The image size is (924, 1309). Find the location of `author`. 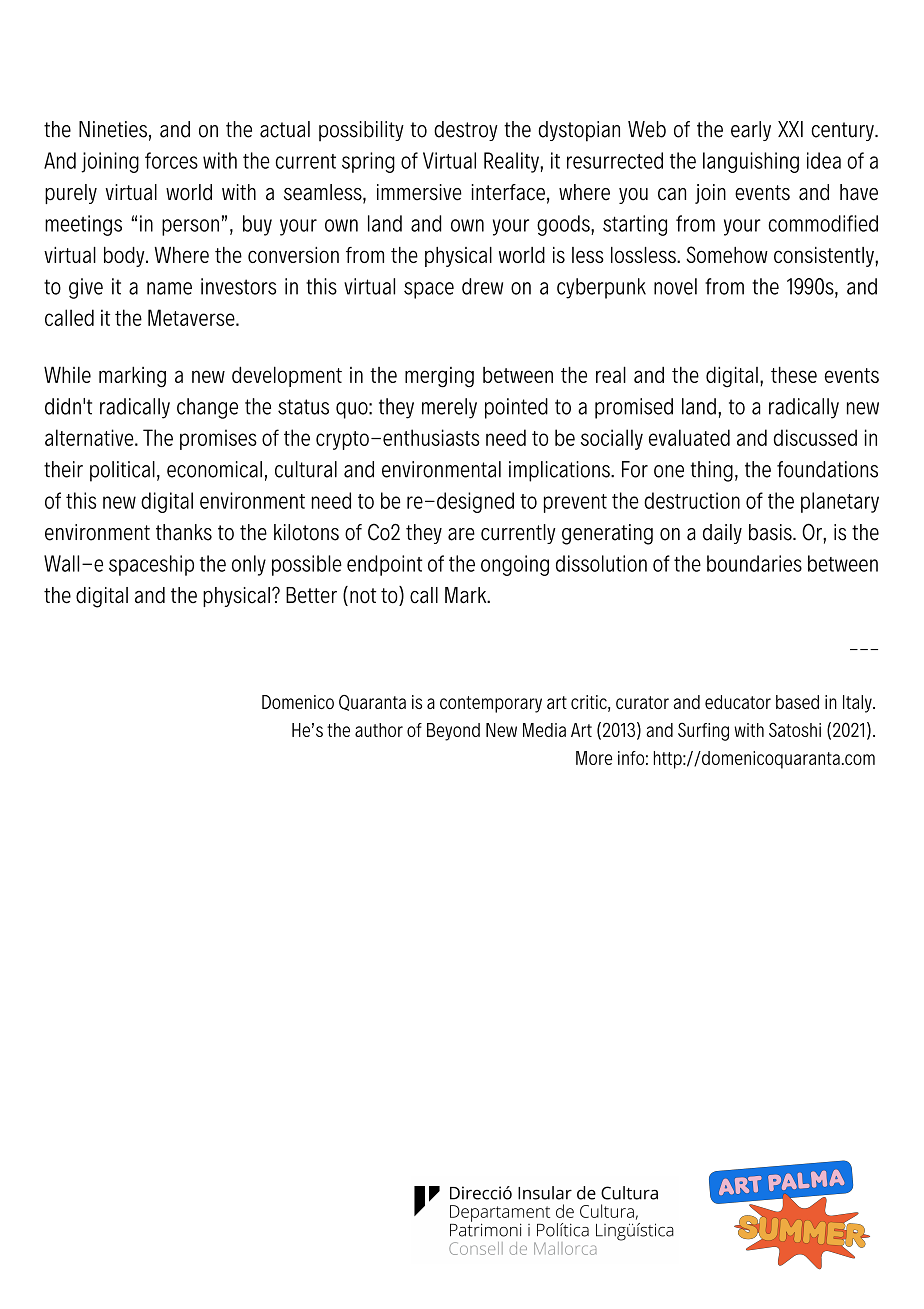

author is located at coordinates (379, 730).
